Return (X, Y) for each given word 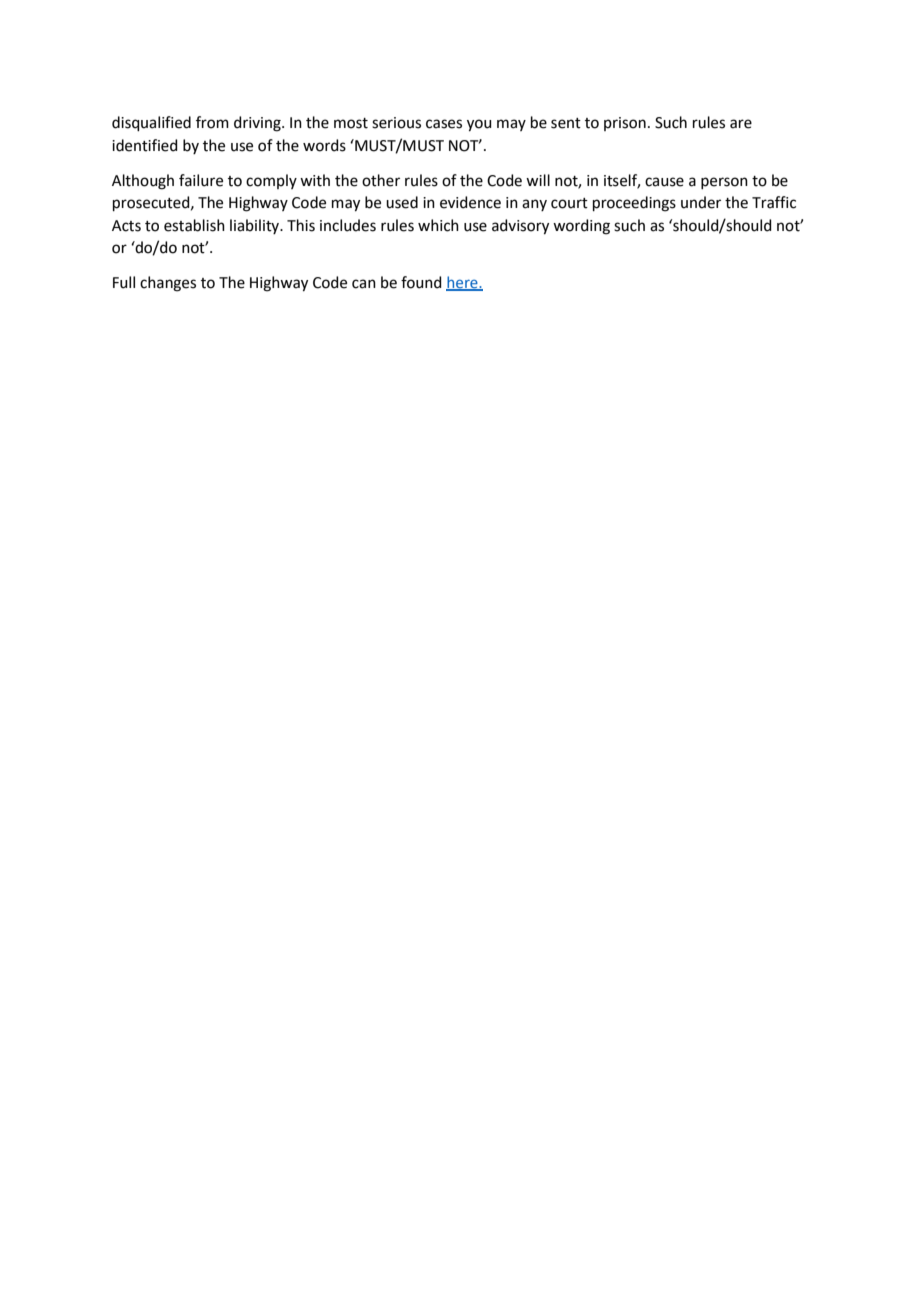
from (212, 122)
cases (444, 124)
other (381, 180)
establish (194, 225)
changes (168, 284)
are (741, 124)
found (421, 282)
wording (581, 227)
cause (664, 182)
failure (201, 180)
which (438, 225)
